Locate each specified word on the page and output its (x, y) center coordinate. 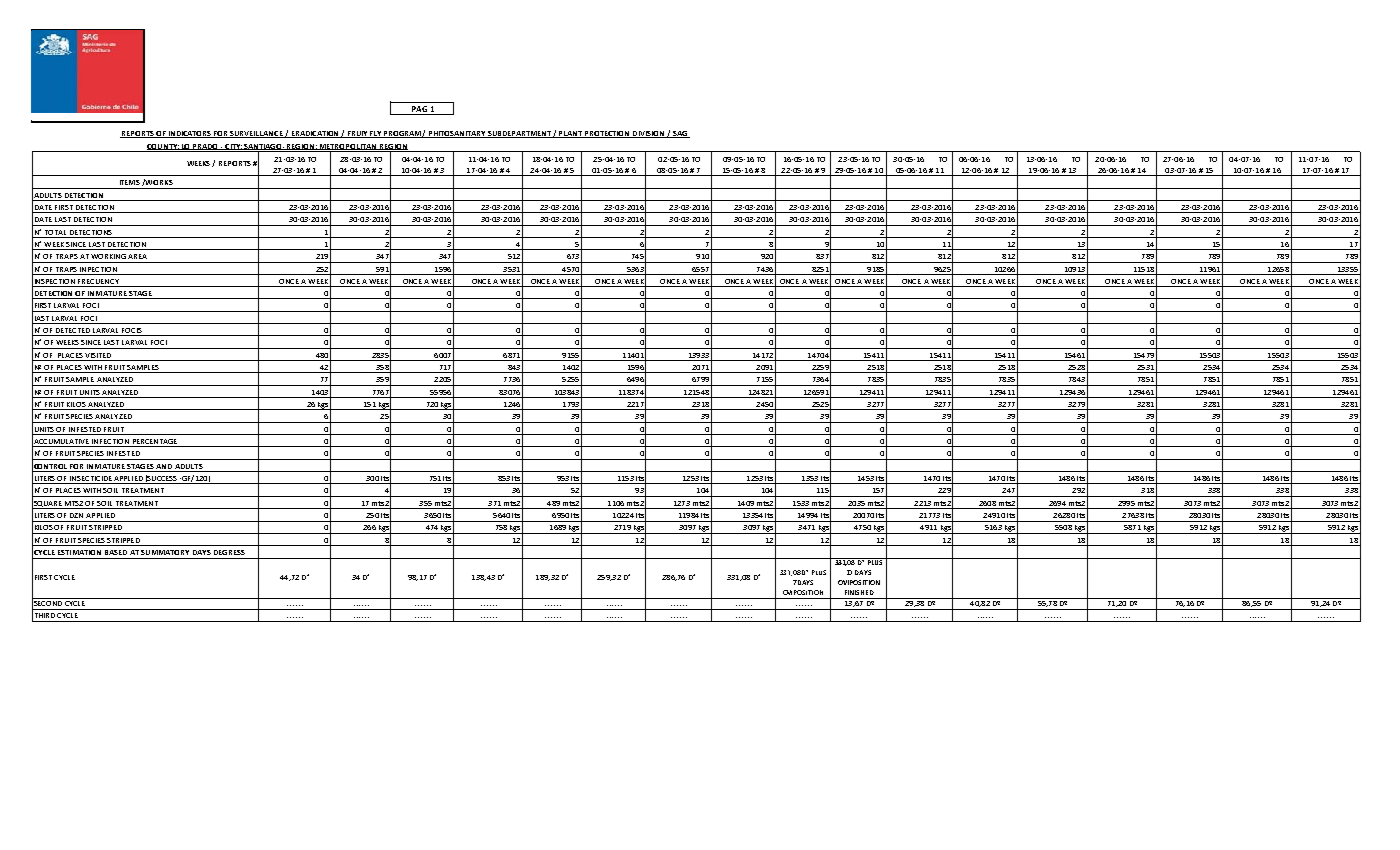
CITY (233, 147)
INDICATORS (190, 134)
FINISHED (859, 592)
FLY (376, 134)
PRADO (206, 147)
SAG (679, 134)
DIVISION (649, 134)
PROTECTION (607, 134)
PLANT (571, 134)
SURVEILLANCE (257, 134)
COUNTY (163, 147)
